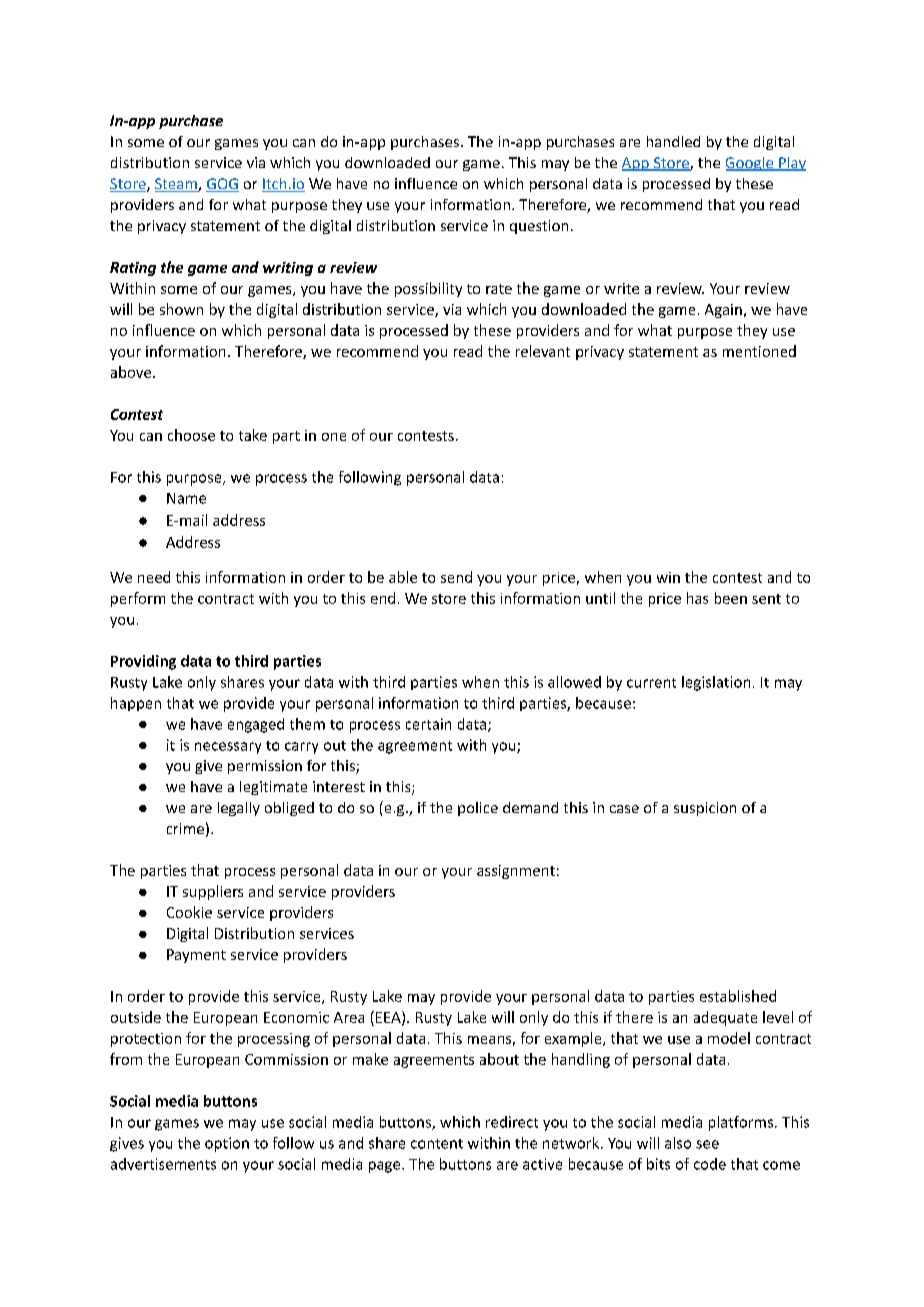  I want to click on crime, so click(185, 828).
